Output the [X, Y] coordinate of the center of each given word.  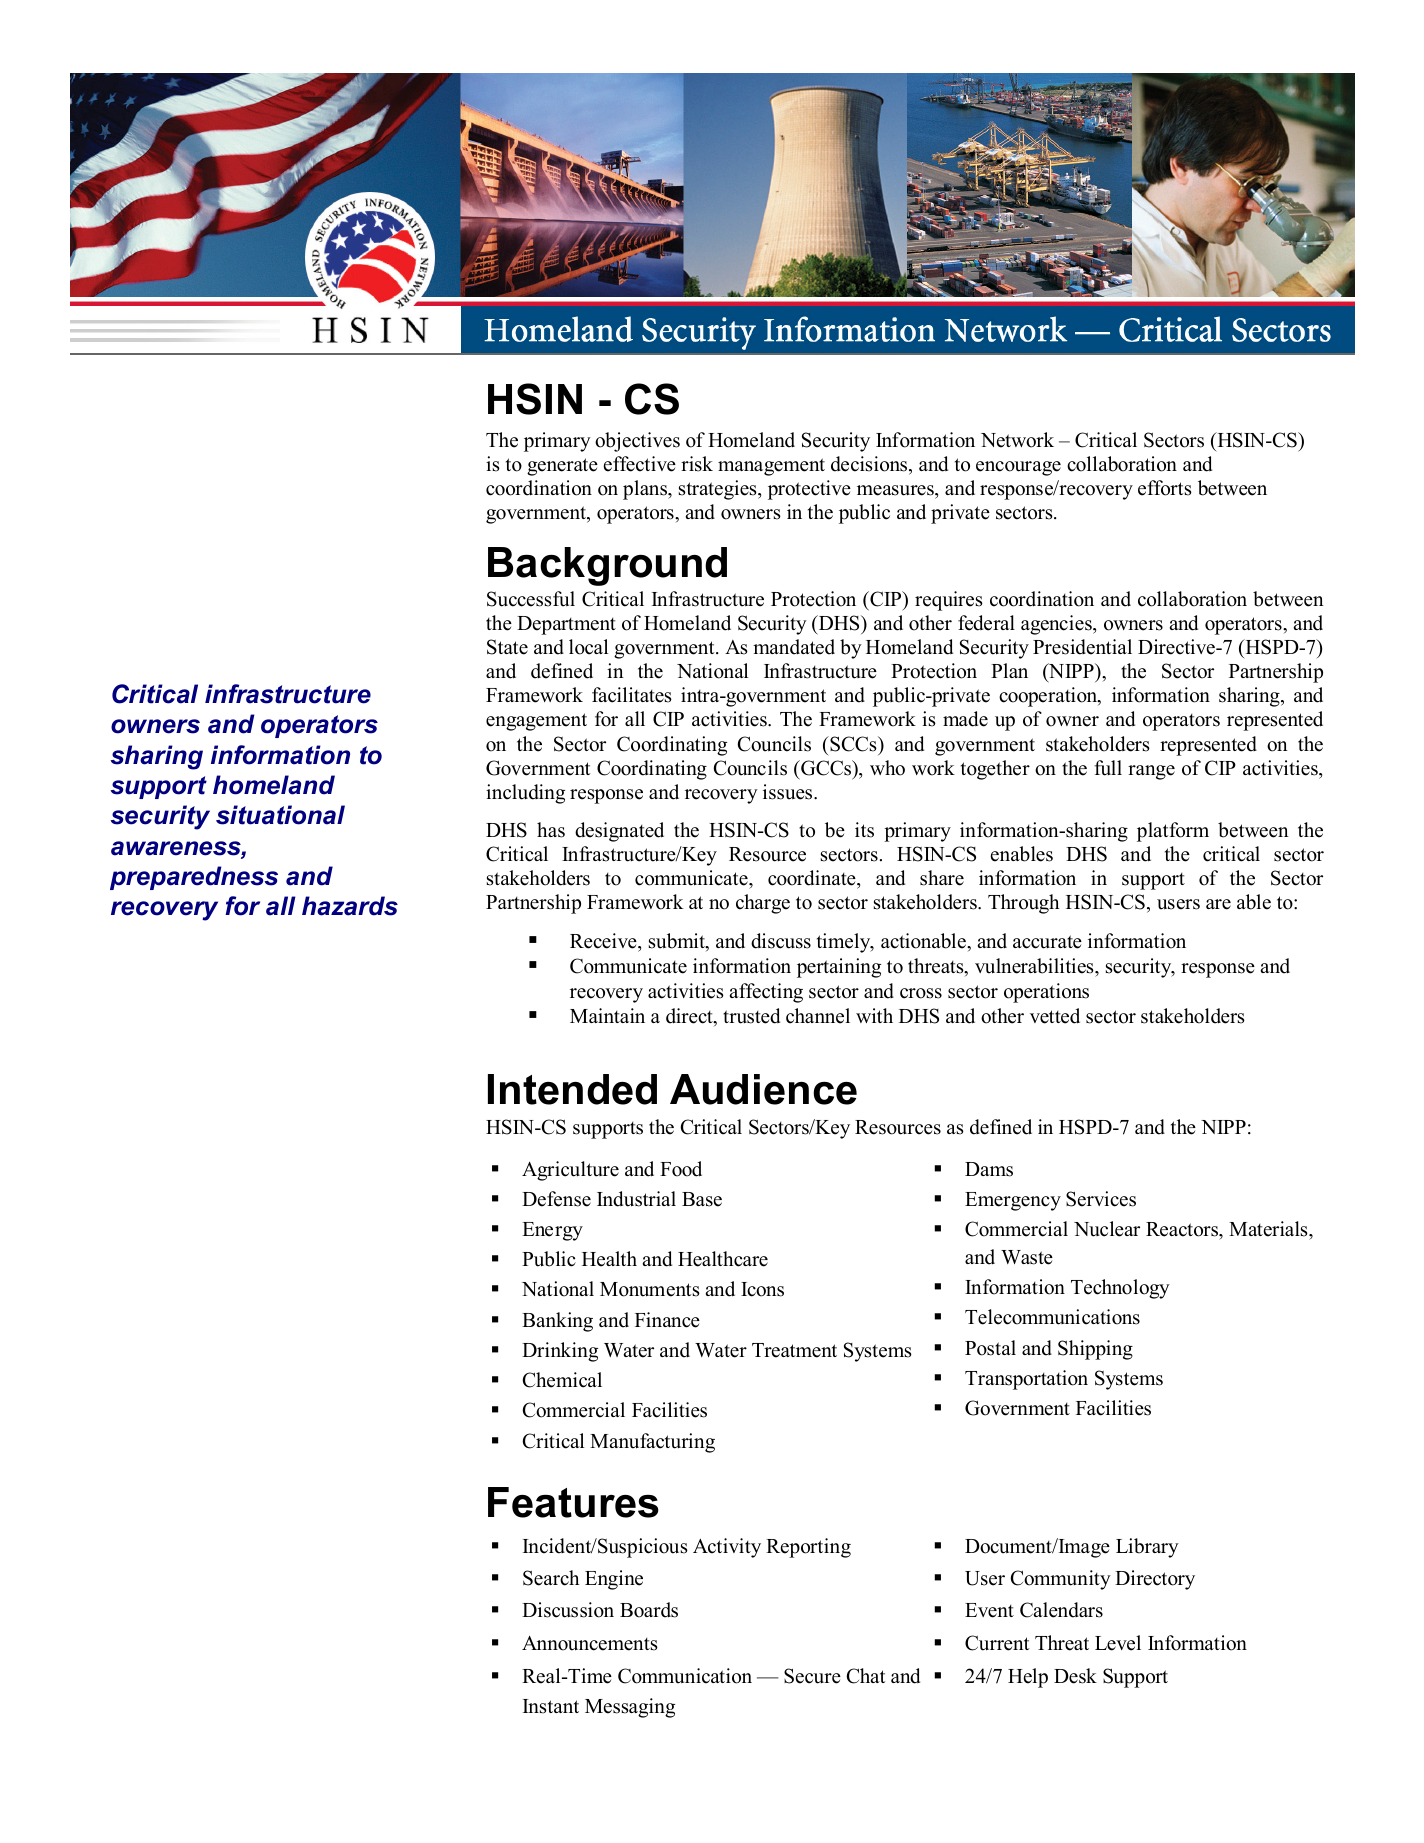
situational [280, 815]
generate [562, 467]
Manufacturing [652, 1443]
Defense [556, 1199]
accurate [1047, 942]
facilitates [632, 695]
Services [1101, 1199]
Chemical [562, 1380]
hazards [350, 906]
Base [702, 1199]
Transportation [1026, 1380]
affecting [766, 993]
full [1108, 768]
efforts [1165, 488]
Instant [551, 1706]
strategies [719, 490]
